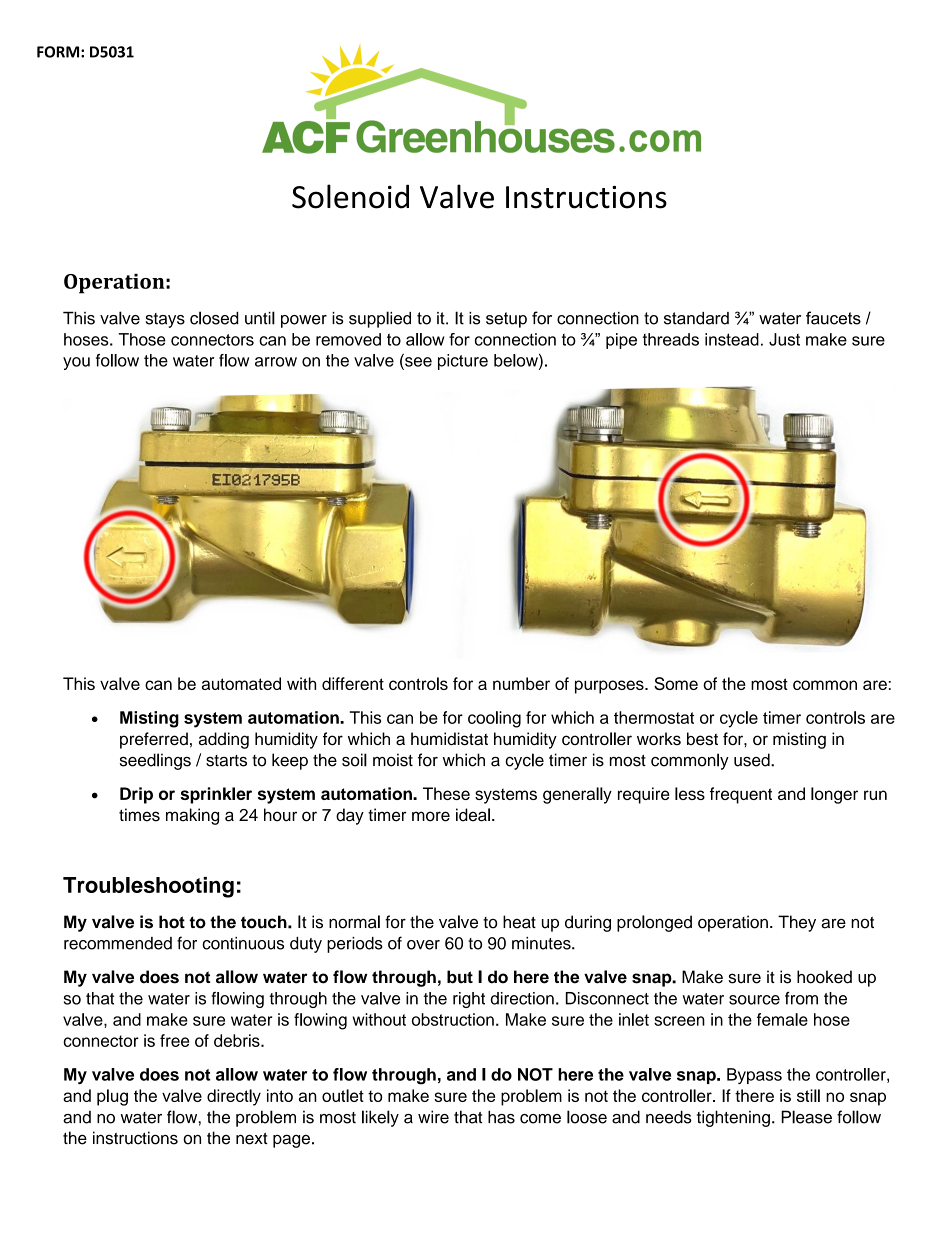 Image resolution: width=952 pixels, height=1233 pixels. Describe the element at coordinates (501, 1117) in the image. I see `has` at that location.
